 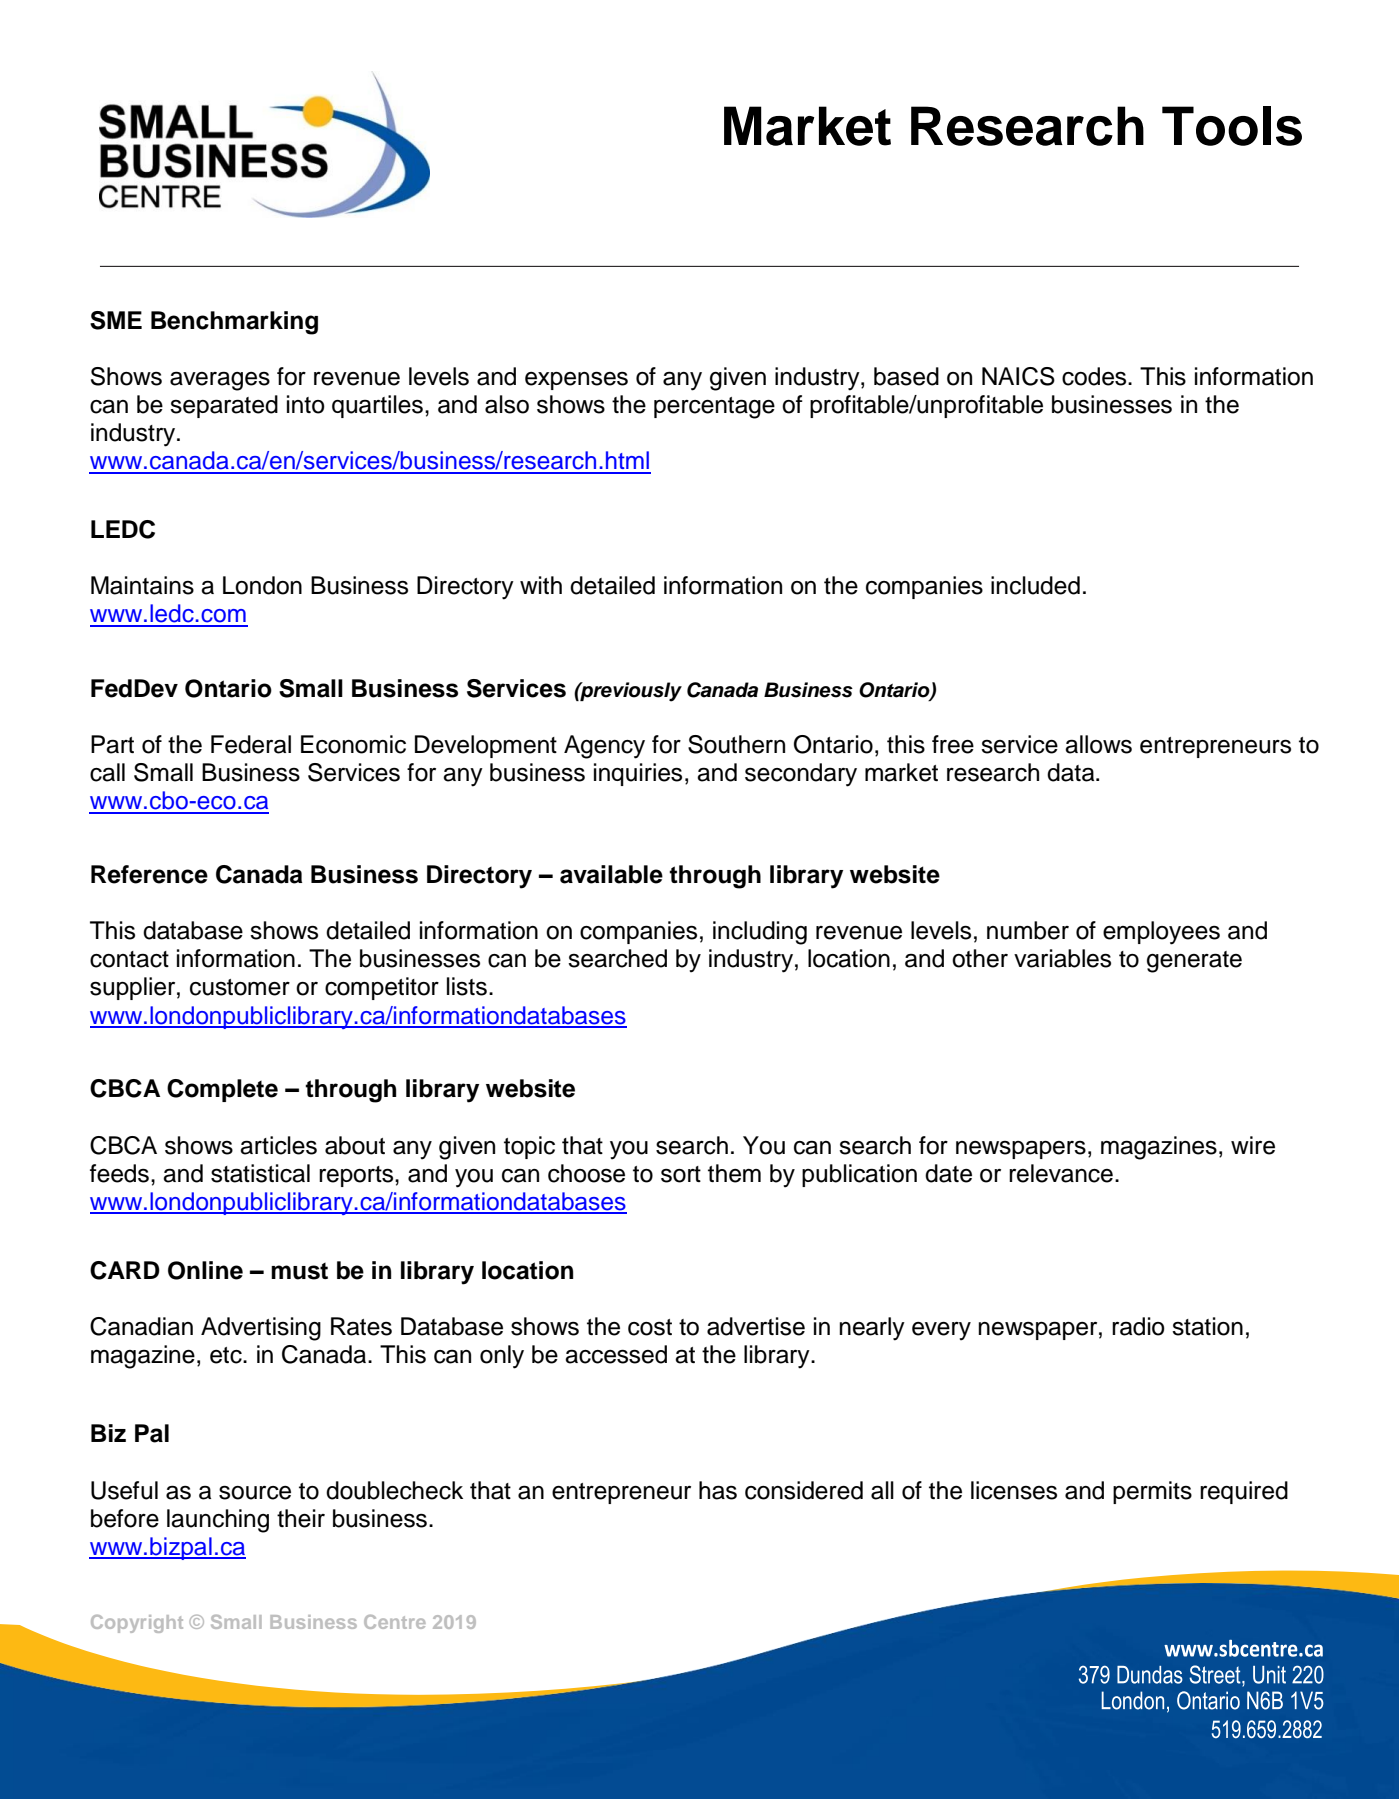 What do you see at coordinates (718, 1490) in the screenshot?
I see `has` at bounding box center [718, 1490].
